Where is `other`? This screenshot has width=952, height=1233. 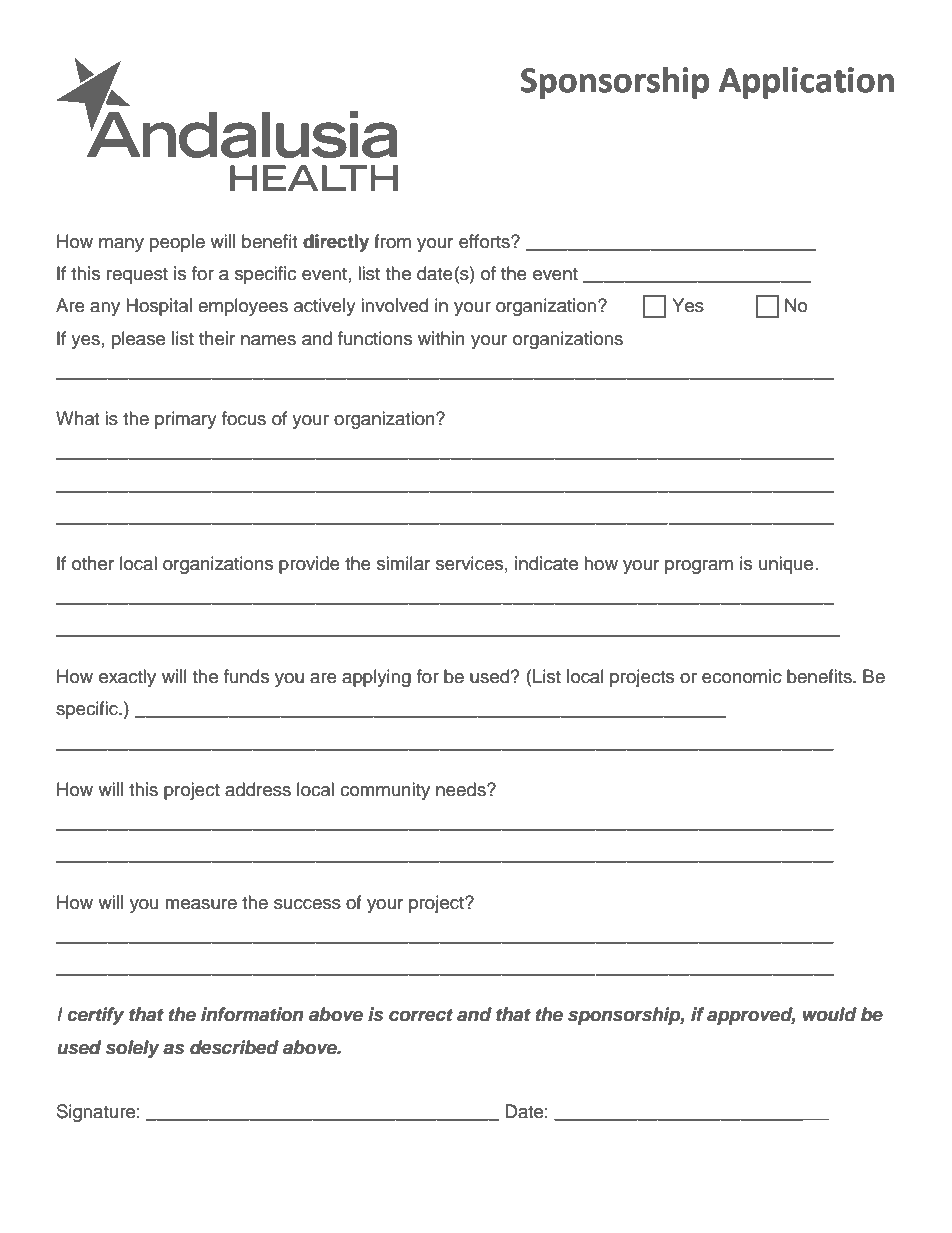
other is located at coordinates (93, 563).
